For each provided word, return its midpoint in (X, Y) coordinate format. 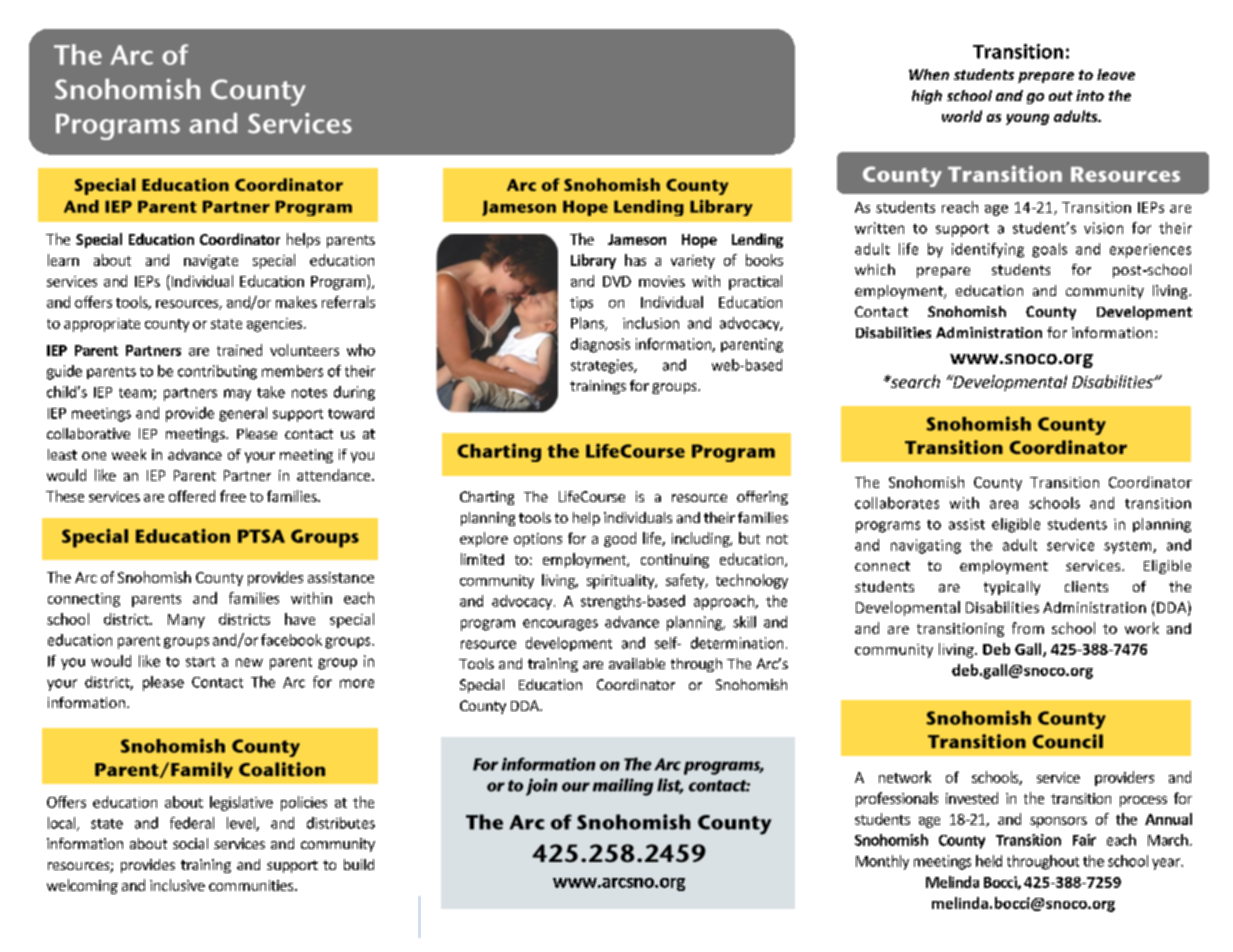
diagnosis (600, 345)
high (927, 97)
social (190, 843)
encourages (560, 625)
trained (239, 350)
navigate (211, 262)
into (1090, 95)
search (914, 381)
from (1028, 628)
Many (186, 621)
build (359, 864)
